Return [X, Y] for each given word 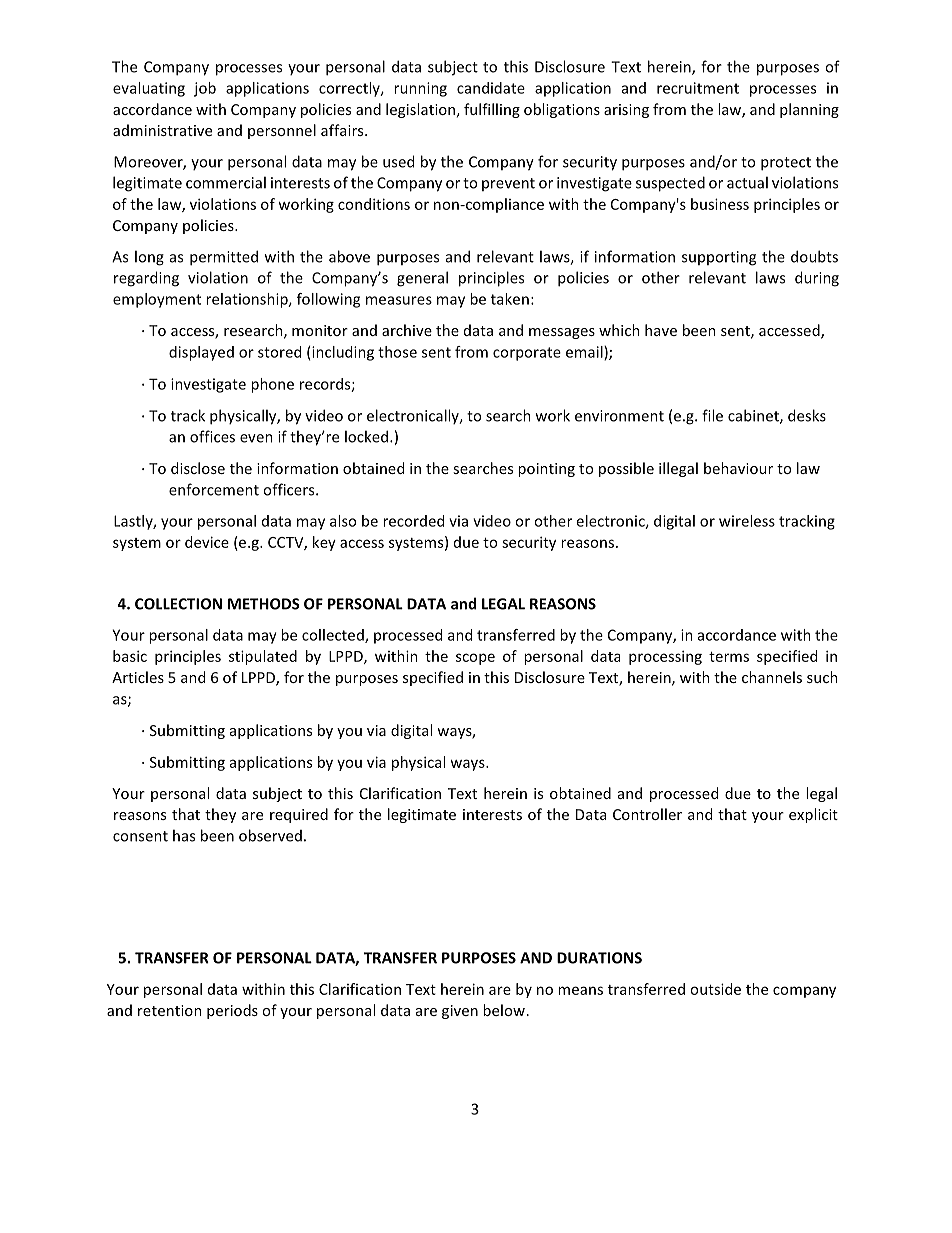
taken [510, 299]
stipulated [263, 657]
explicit [813, 815]
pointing [546, 470]
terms [729, 657]
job [205, 89]
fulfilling [492, 110]
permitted [224, 258]
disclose [198, 468]
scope [475, 659]
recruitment [698, 88]
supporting [719, 258]
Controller [647, 814]
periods [232, 1011]
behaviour [738, 468]
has [184, 835]
